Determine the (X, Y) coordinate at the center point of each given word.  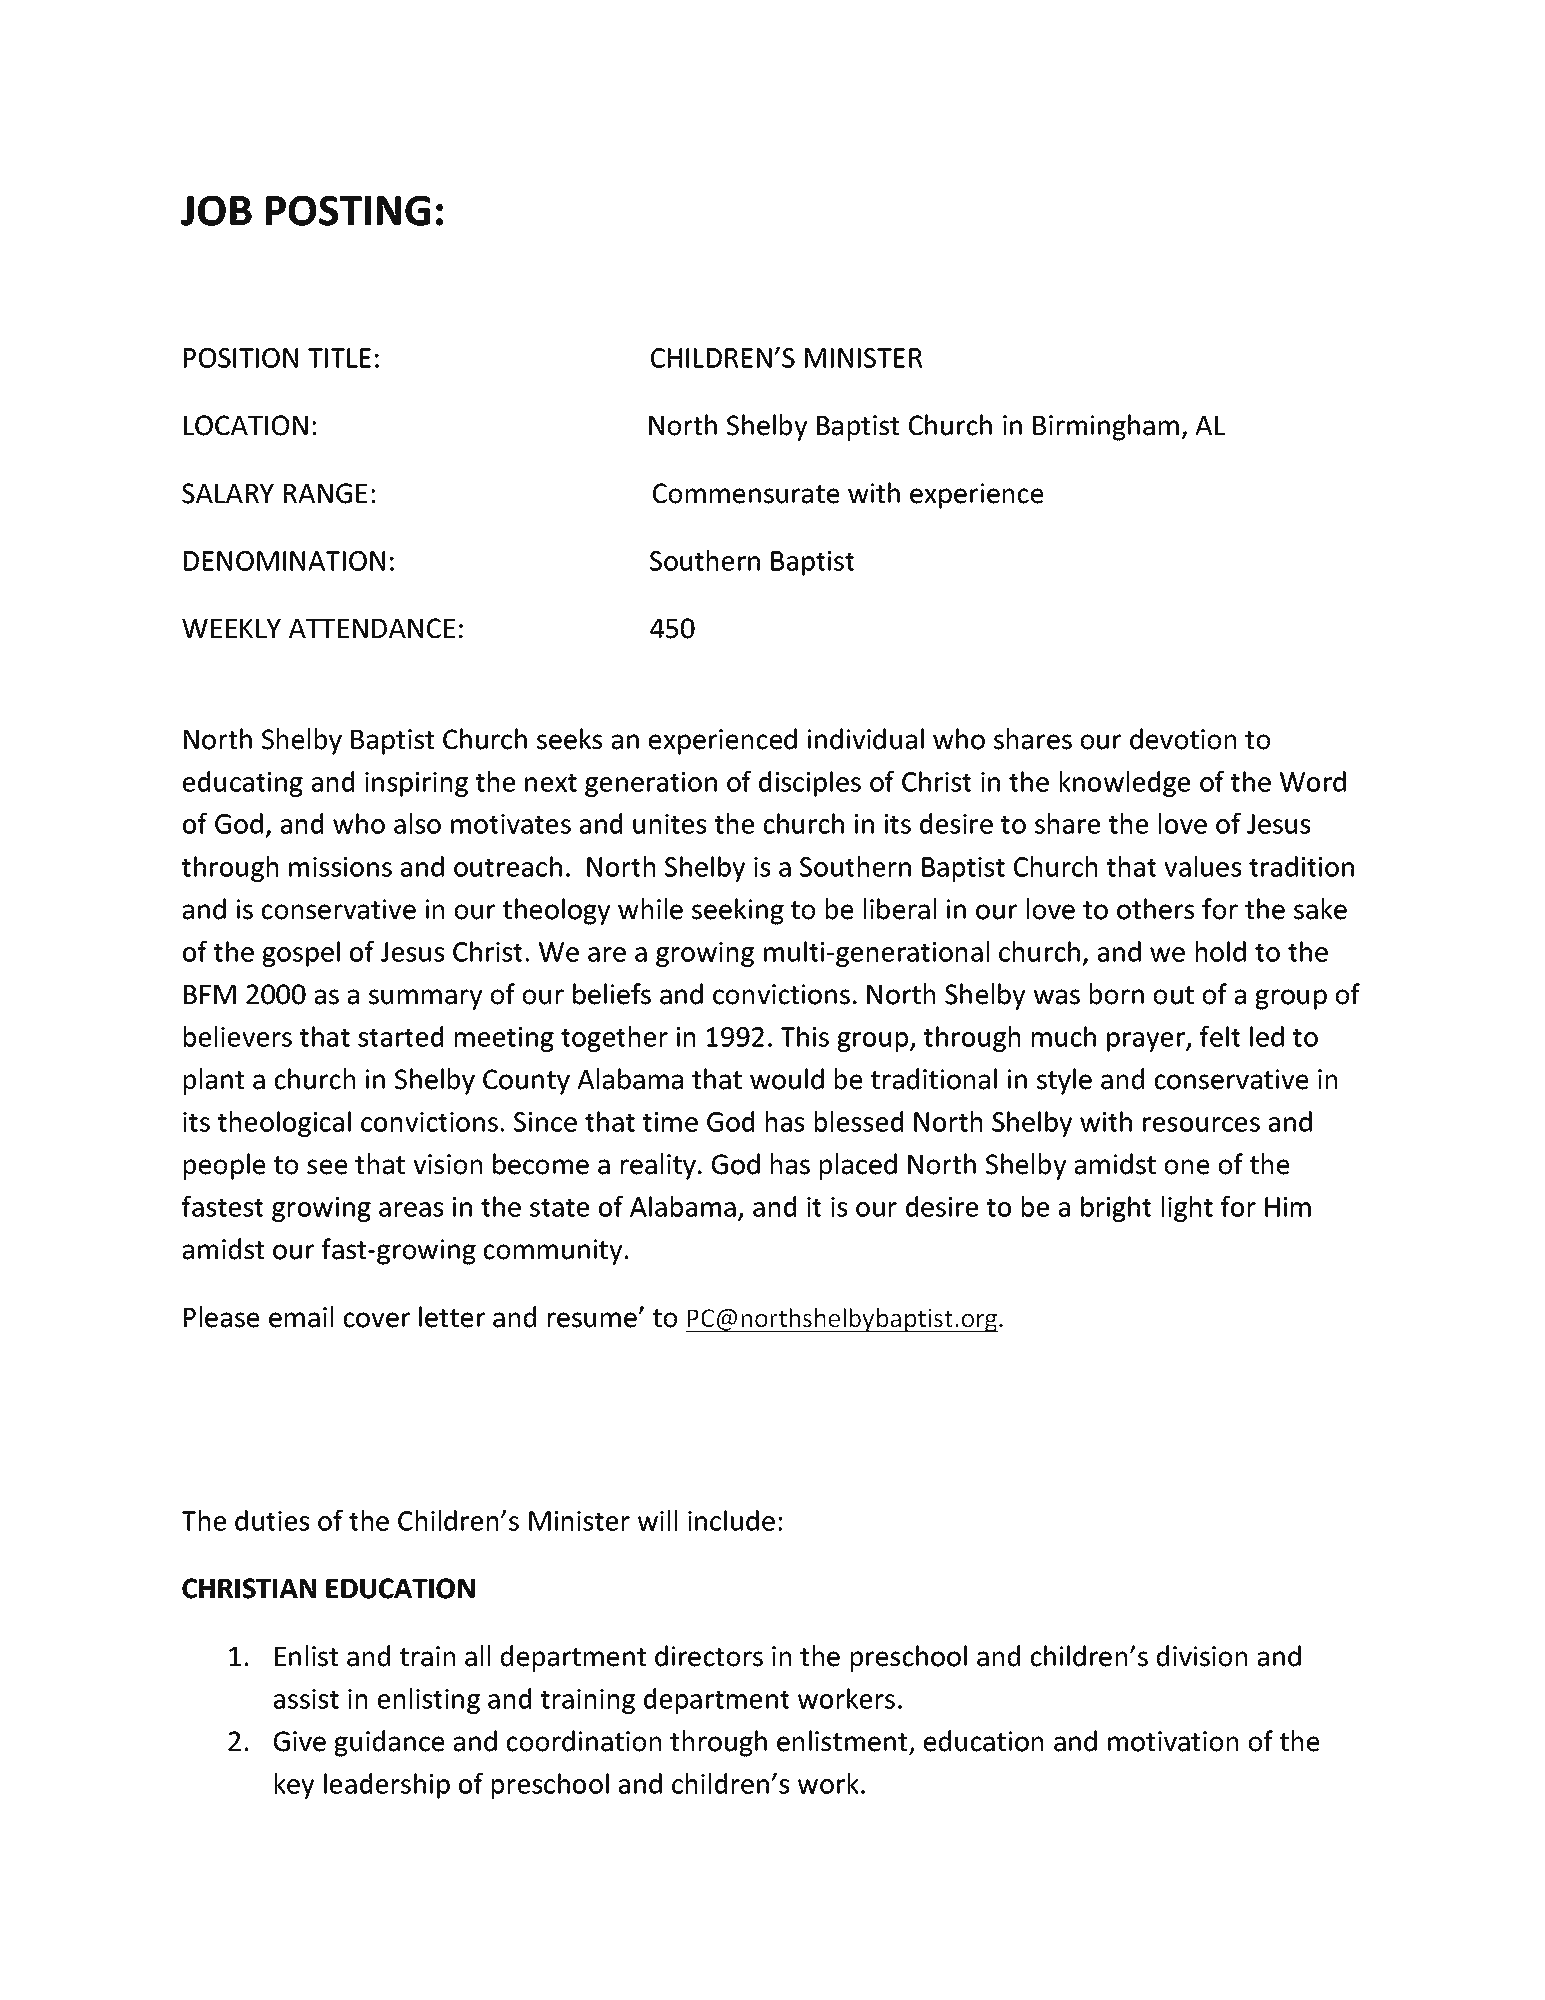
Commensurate (746, 493)
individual (866, 739)
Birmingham (1106, 427)
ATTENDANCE (372, 628)
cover (377, 1320)
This (804, 1036)
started (400, 1036)
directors (709, 1656)
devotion (1183, 739)
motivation (1173, 1741)
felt (1220, 1036)
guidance (389, 1743)
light (1187, 1209)
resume (593, 1320)
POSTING (348, 211)
